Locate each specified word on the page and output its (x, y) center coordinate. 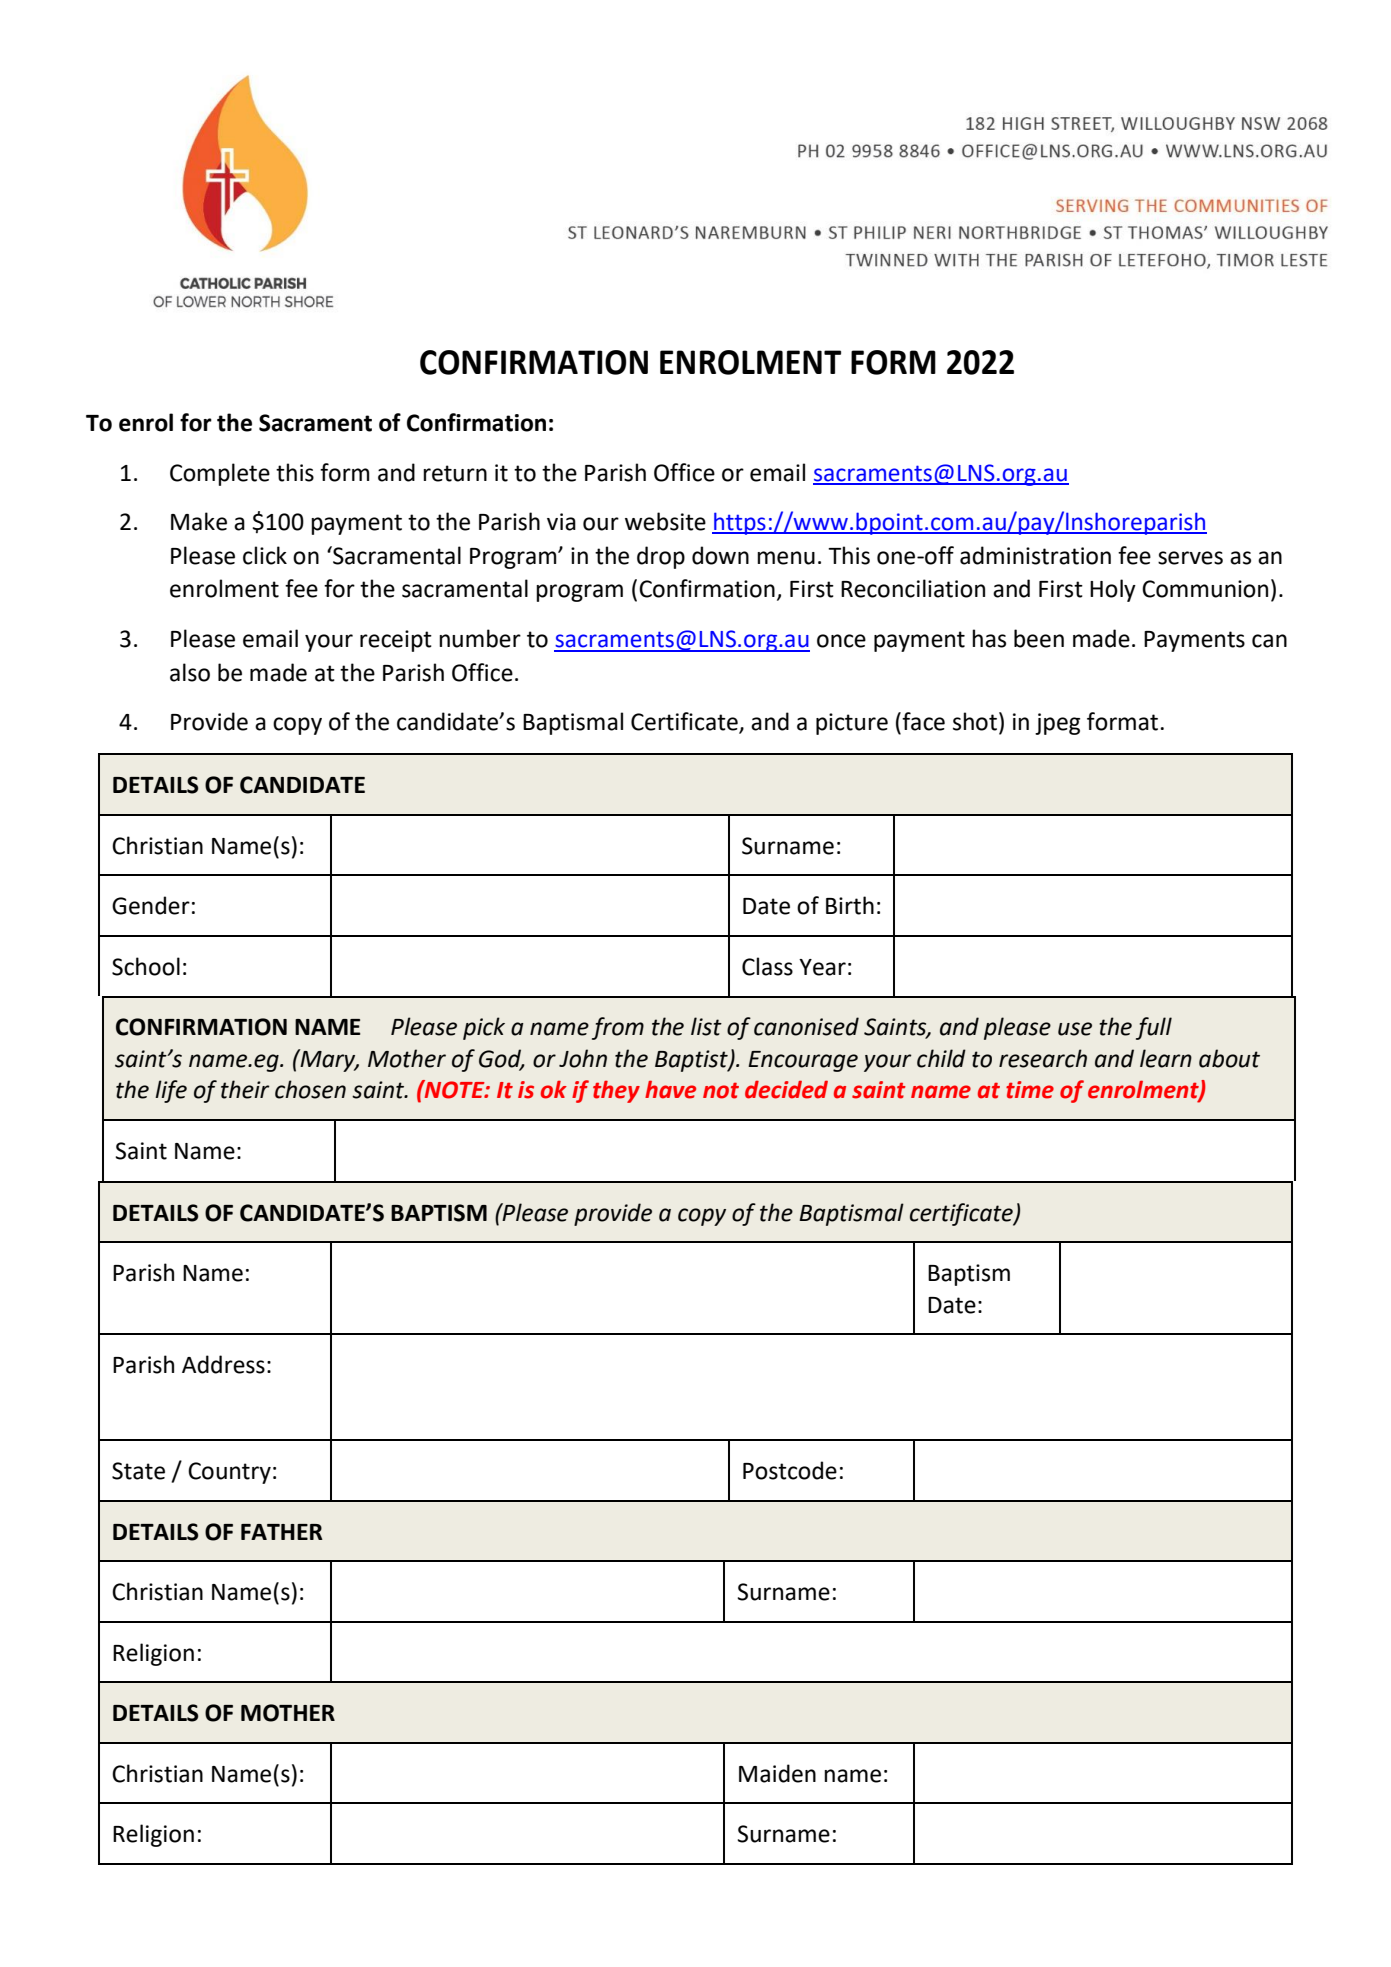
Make (199, 521)
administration (1035, 555)
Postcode (790, 1470)
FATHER (282, 1532)
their (245, 1089)
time (1030, 1090)
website (665, 521)
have (670, 1089)
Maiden (777, 1773)
